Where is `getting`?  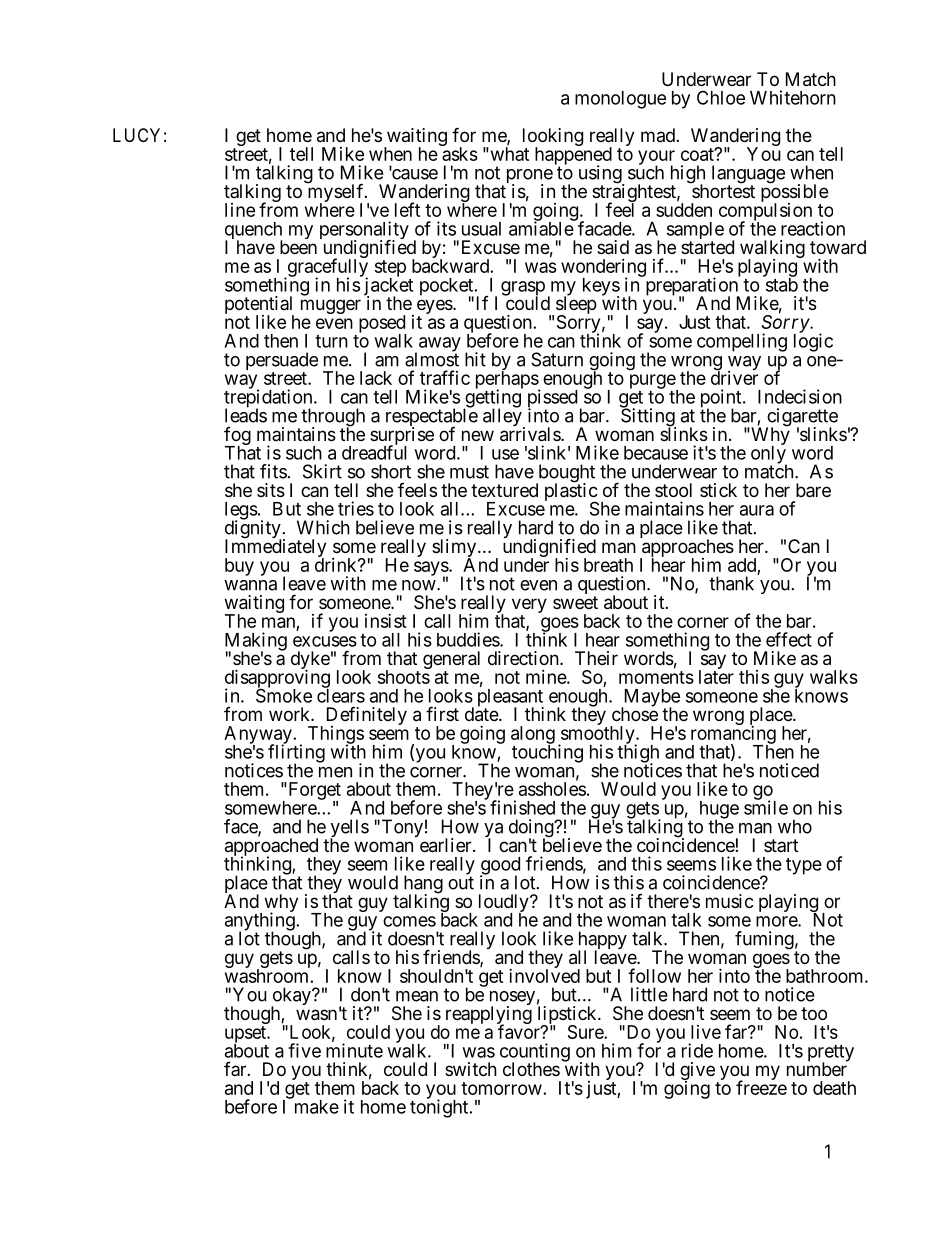
getting is located at coordinates (493, 399).
